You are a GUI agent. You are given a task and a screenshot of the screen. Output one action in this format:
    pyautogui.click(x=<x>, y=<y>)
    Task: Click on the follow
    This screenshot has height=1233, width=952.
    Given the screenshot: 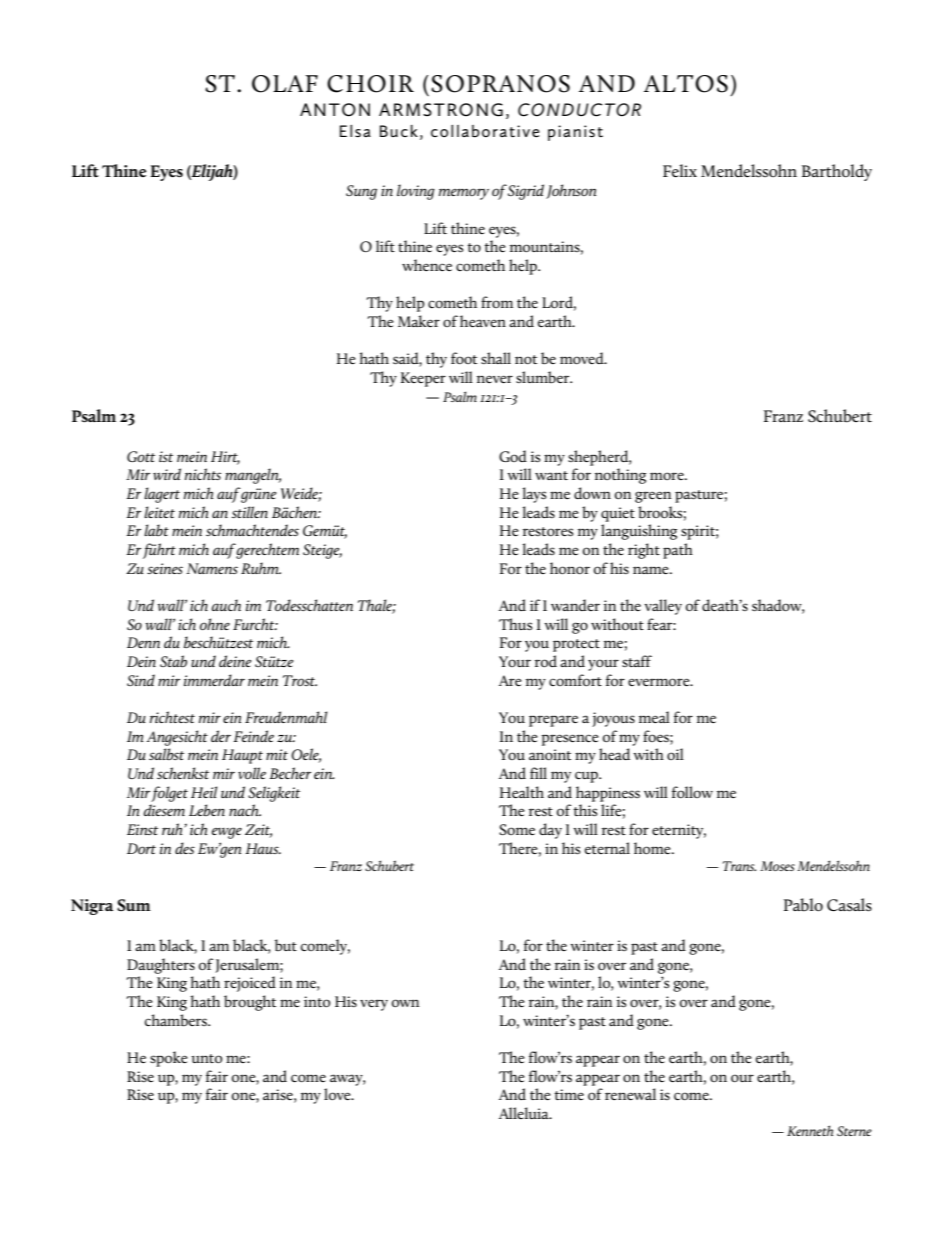 What is the action you would take?
    pyautogui.click(x=692, y=792)
